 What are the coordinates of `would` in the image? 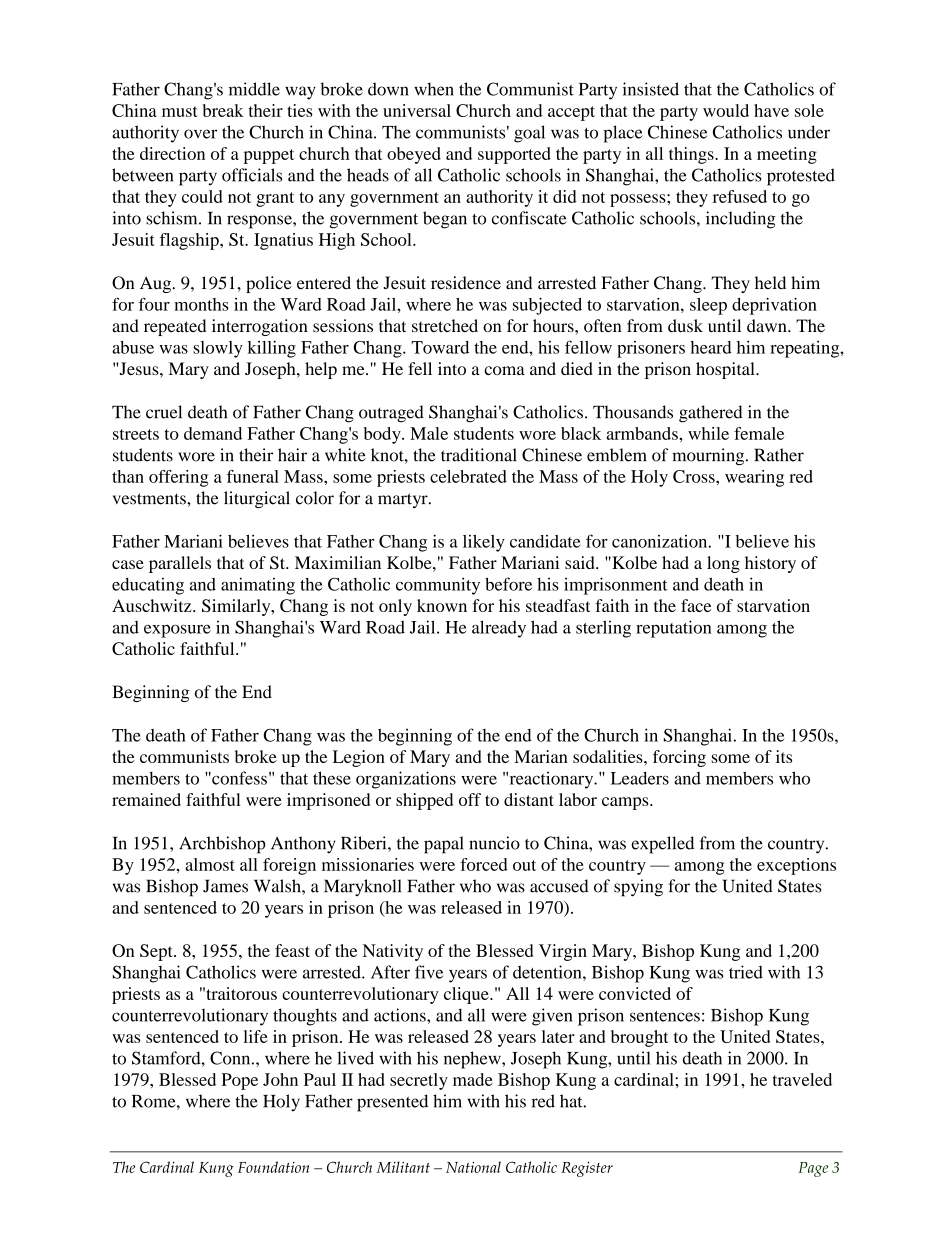 It's located at (726, 110).
